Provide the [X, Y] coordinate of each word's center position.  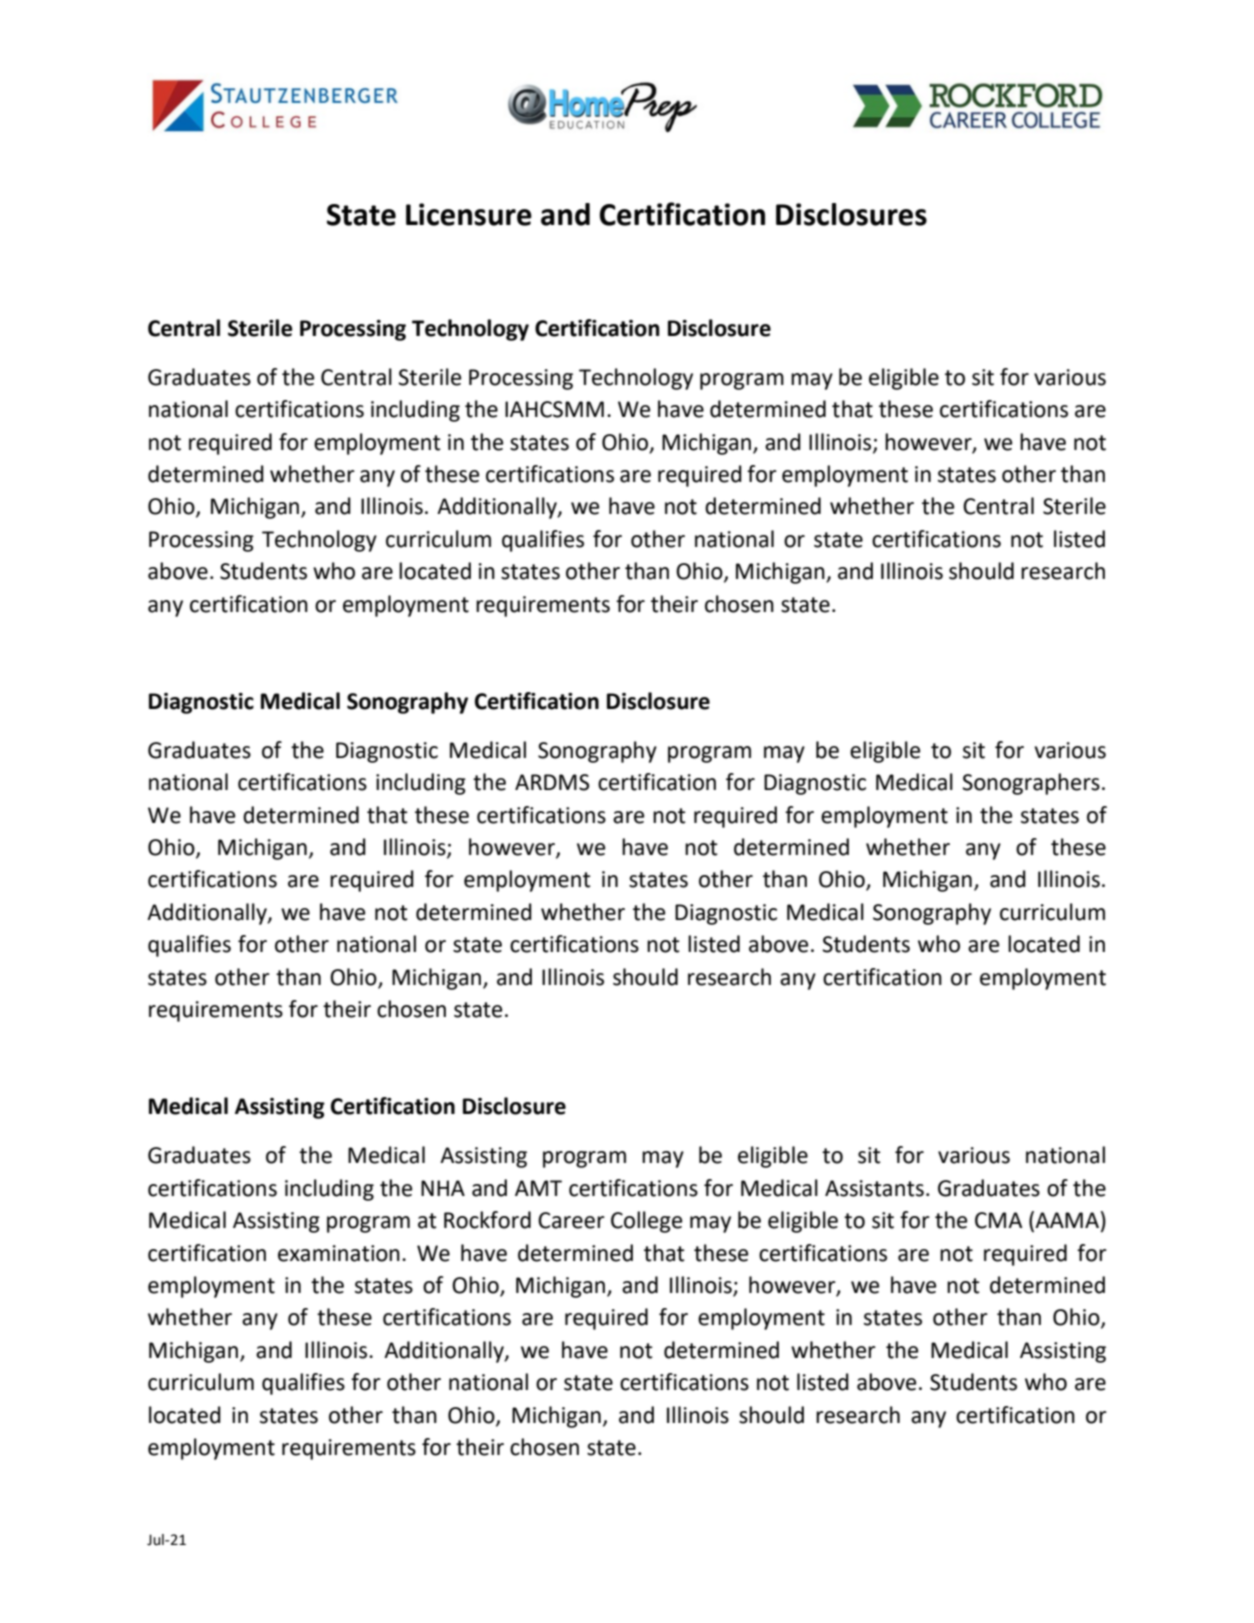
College [646, 1222]
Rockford [487, 1220]
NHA [443, 1188]
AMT [538, 1188]
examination [339, 1253]
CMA [998, 1220]
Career [571, 1220]
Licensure [469, 214]
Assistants [874, 1188]
